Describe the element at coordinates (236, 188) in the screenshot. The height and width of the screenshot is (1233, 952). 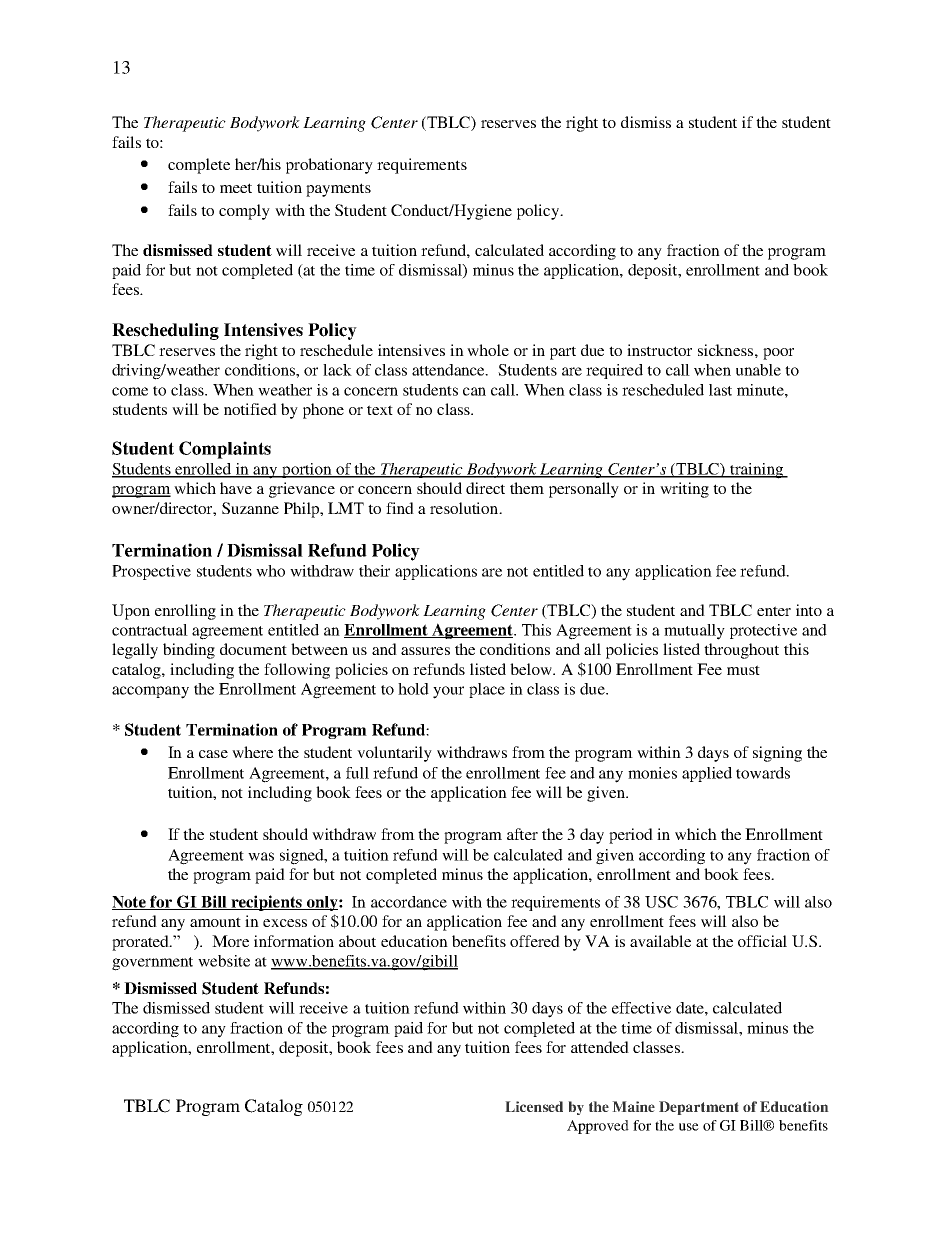
I see `meet` at that location.
